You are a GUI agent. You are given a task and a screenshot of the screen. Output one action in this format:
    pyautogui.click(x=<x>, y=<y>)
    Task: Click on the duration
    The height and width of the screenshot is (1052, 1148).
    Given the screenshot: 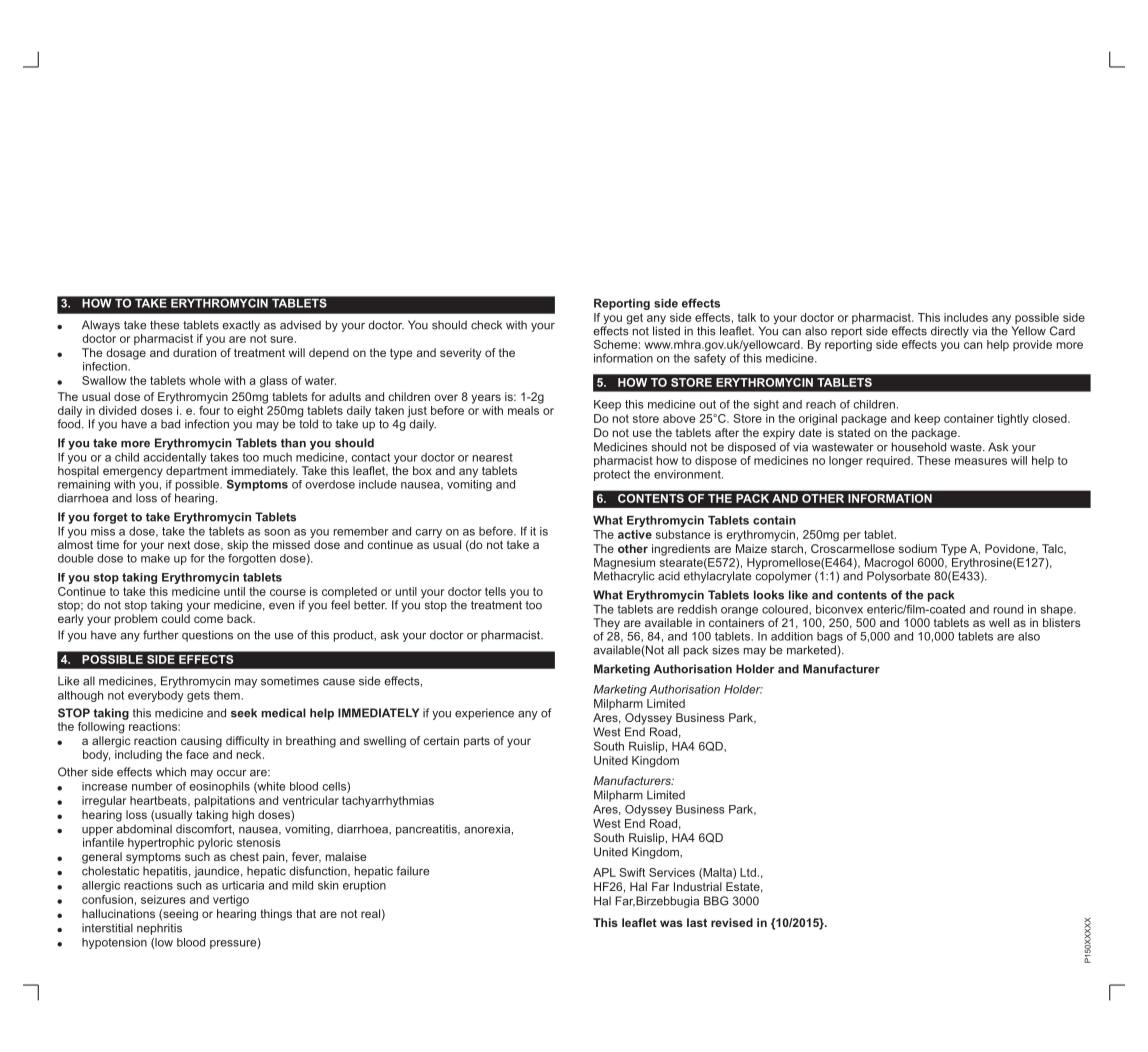 What is the action you would take?
    pyautogui.click(x=194, y=352)
